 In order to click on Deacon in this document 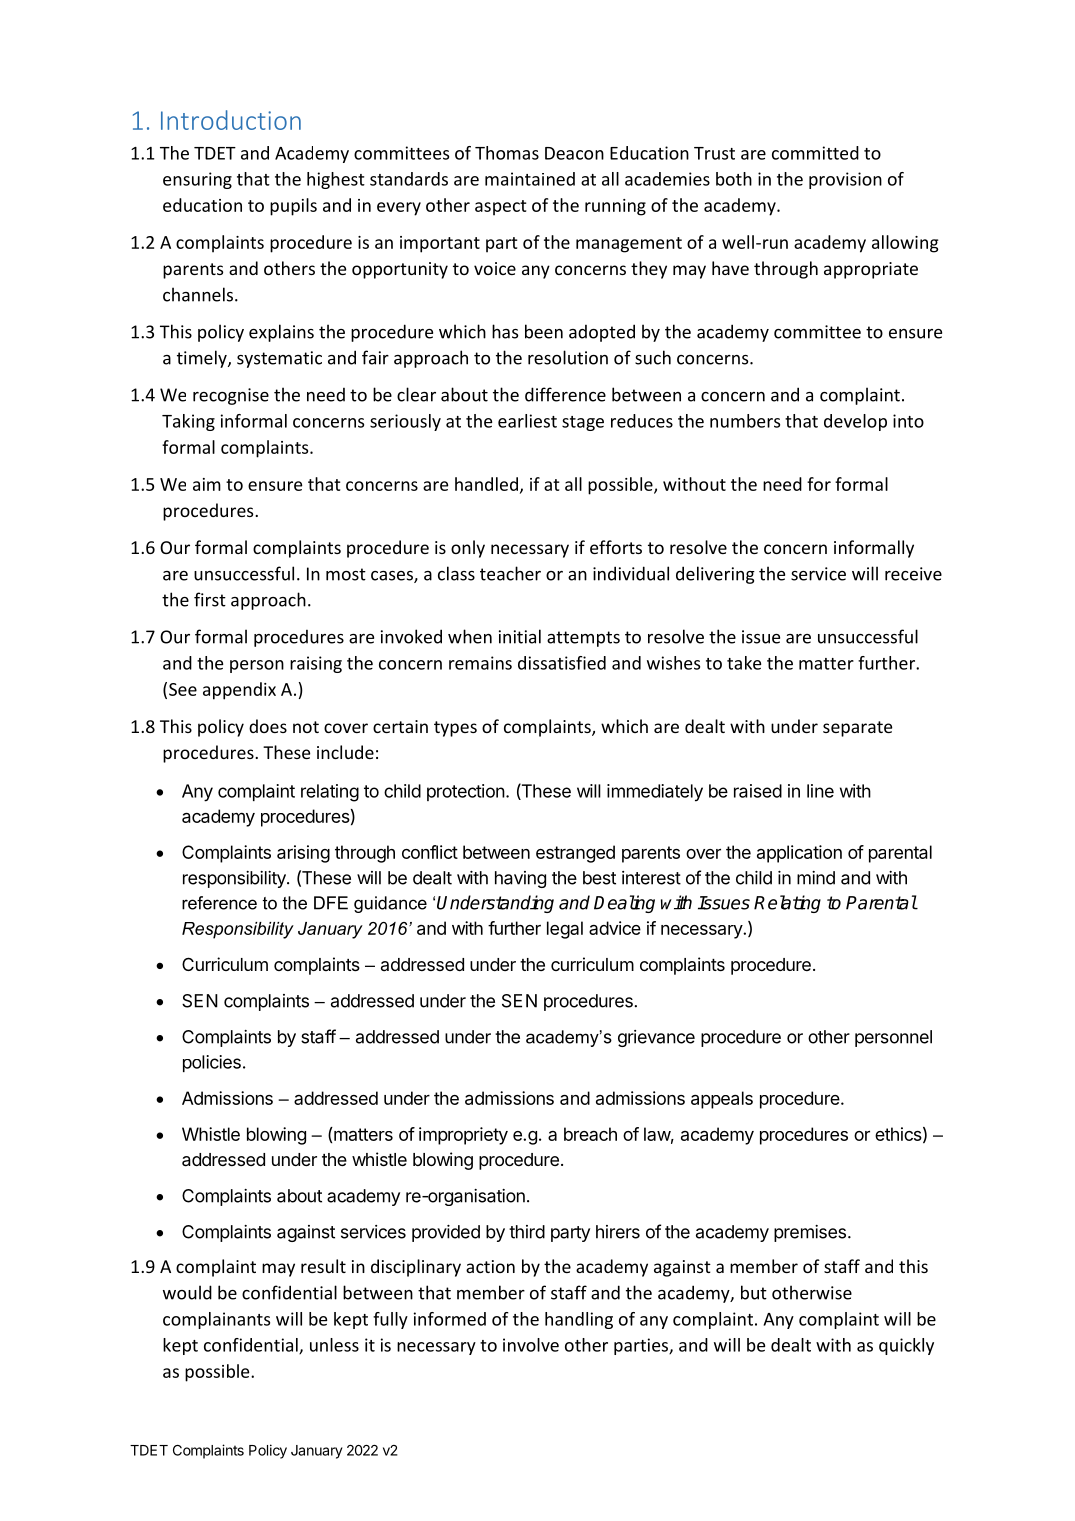, I will do `click(574, 153)`.
